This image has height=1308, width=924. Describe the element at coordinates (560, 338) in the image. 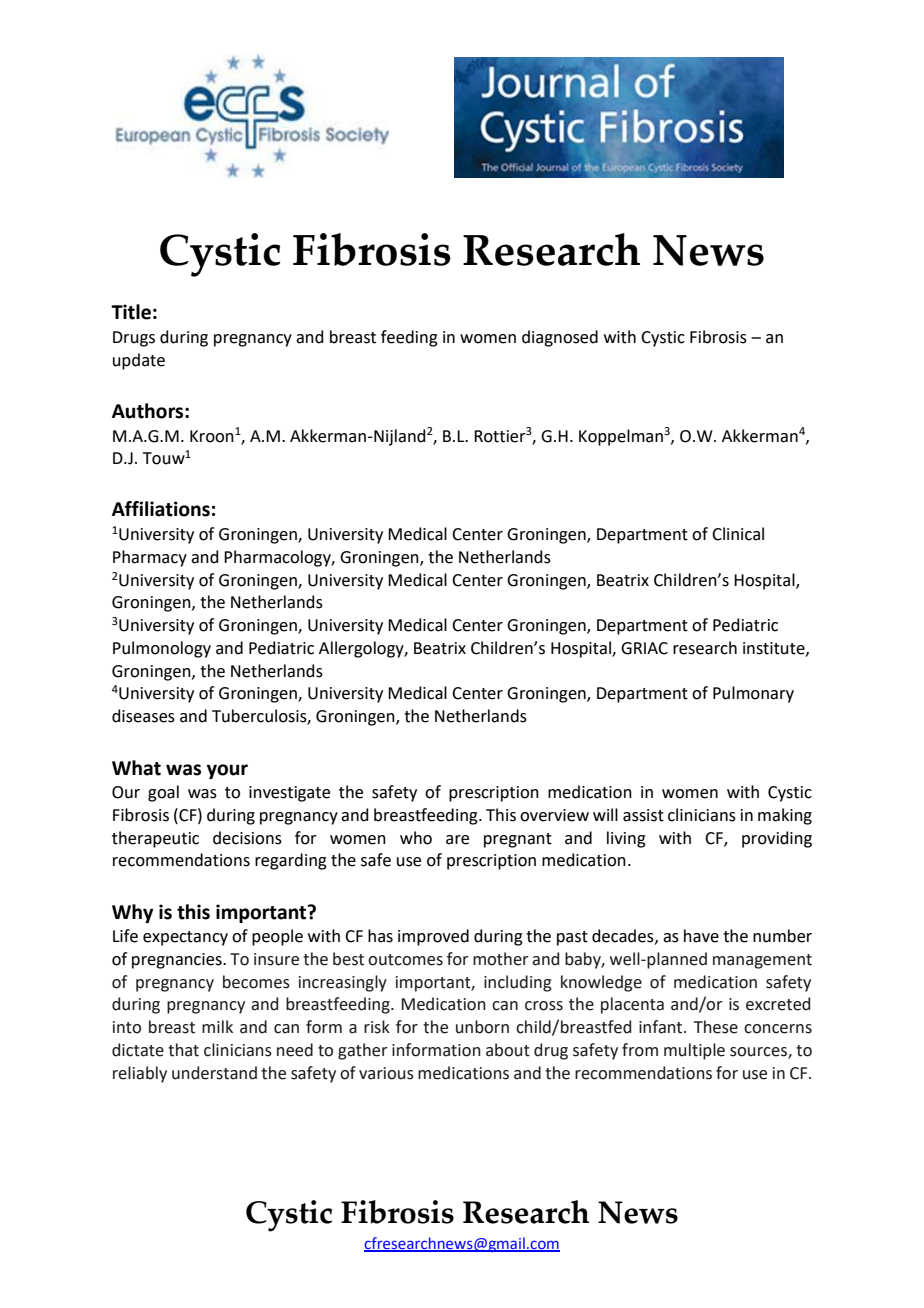

I see `diagnosed` at that location.
